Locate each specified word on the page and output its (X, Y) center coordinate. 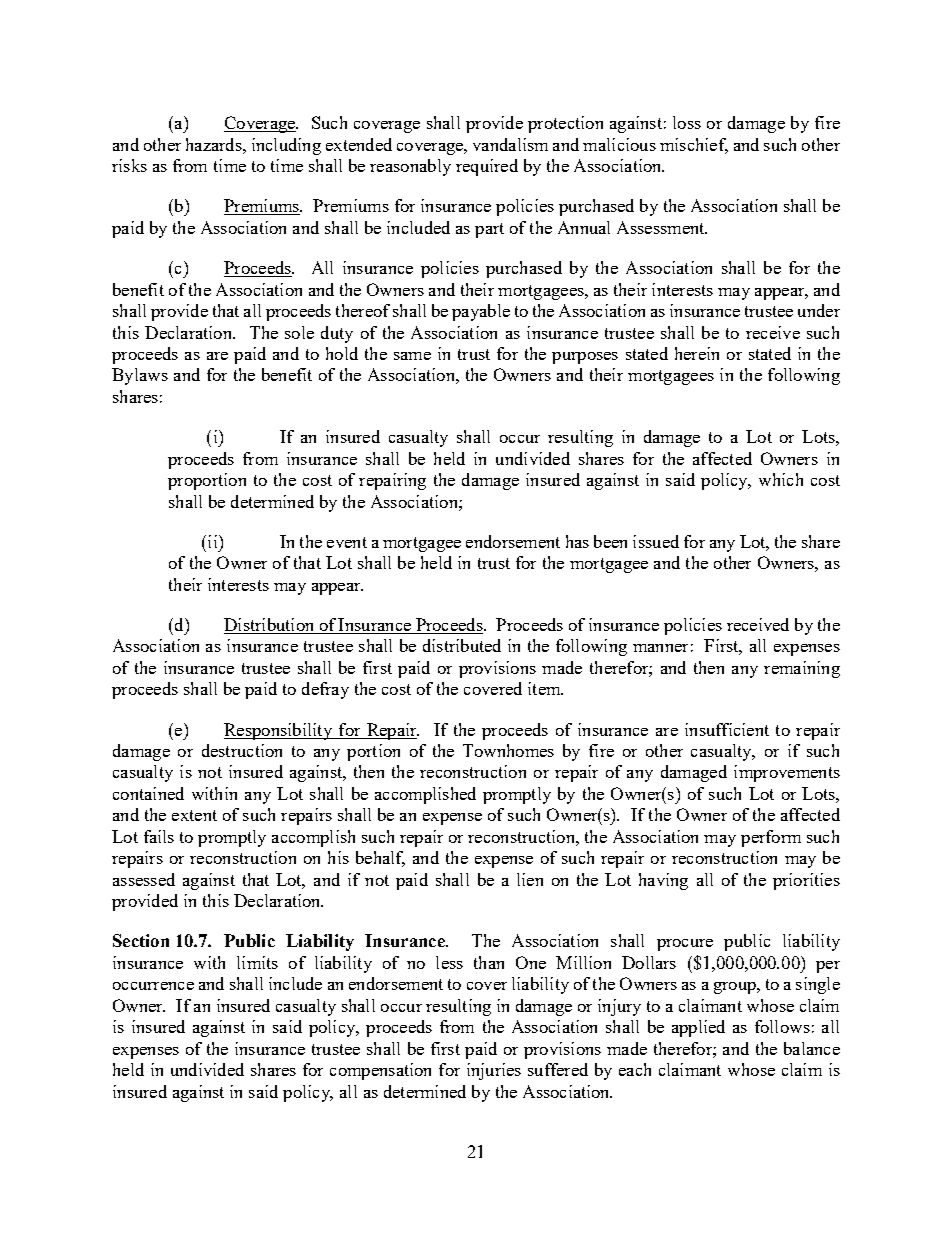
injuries (494, 1071)
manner (660, 648)
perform (771, 838)
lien (530, 879)
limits (257, 962)
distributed (462, 645)
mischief (694, 145)
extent (194, 815)
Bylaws (140, 376)
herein (697, 353)
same (412, 356)
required (487, 167)
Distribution (270, 626)
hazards (215, 144)
